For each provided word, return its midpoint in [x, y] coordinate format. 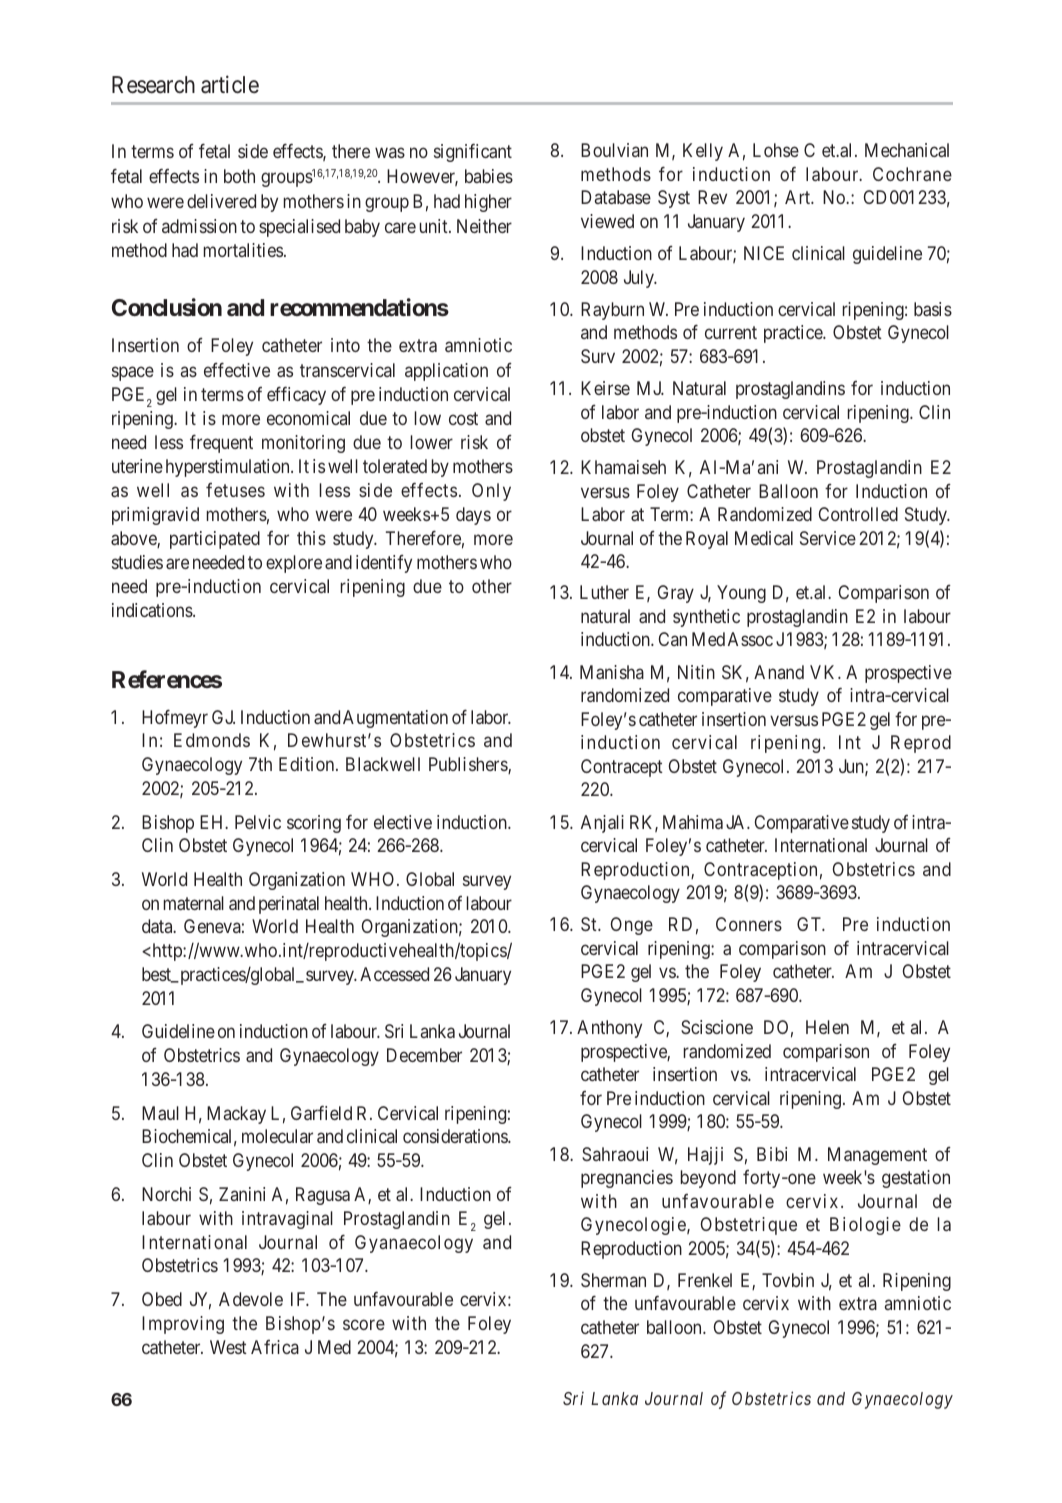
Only [491, 492]
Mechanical [907, 150]
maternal [194, 903]
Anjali [602, 824]
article [230, 85]
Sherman [613, 1280]
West [228, 1347]
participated [215, 540]
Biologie [865, 1226]
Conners [749, 924]
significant [473, 152]
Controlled [858, 514]
